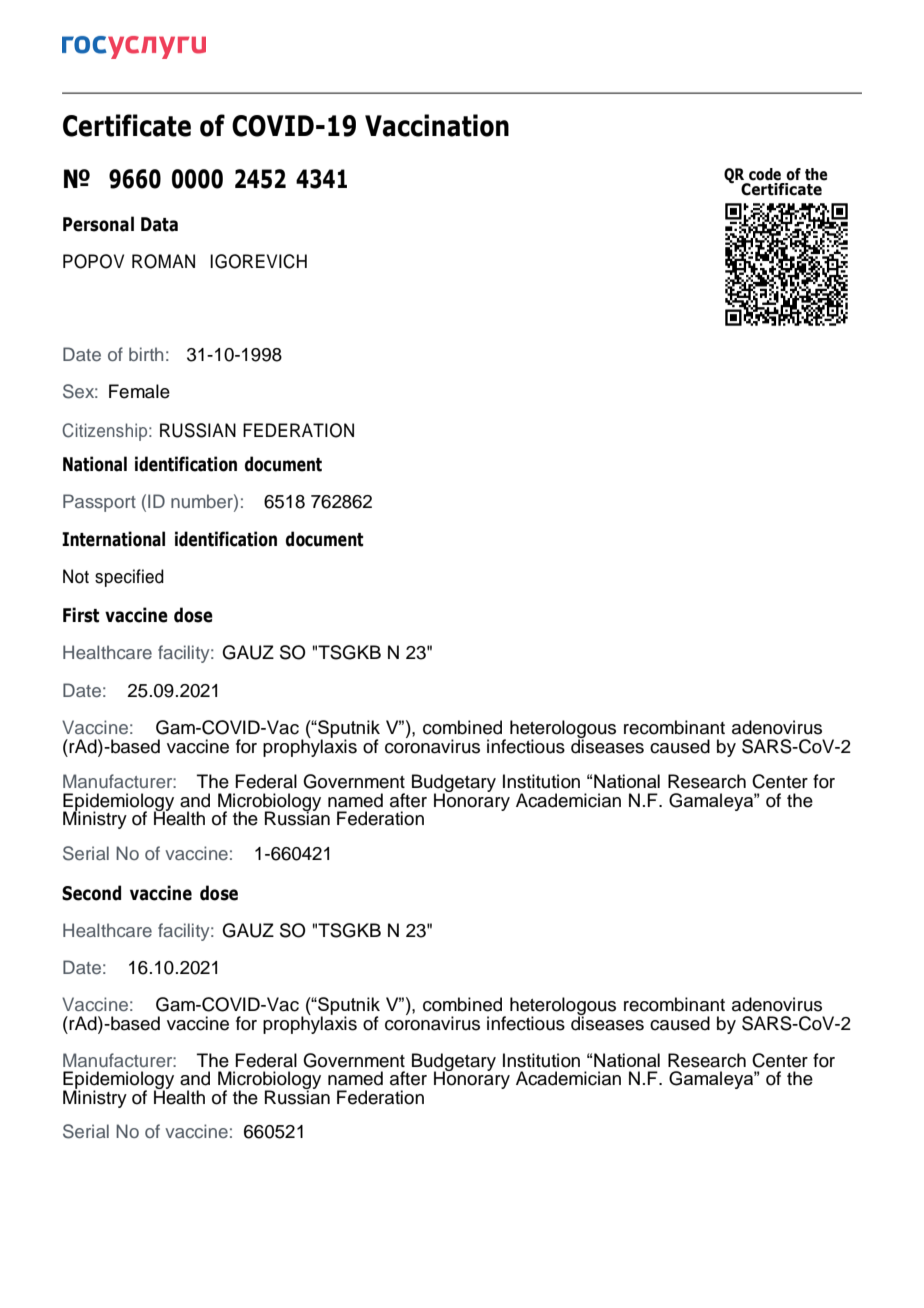 Image resolution: width=924 pixels, height=1308 pixels. What do you see at coordinates (91, 893) in the image?
I see `Second` at bounding box center [91, 893].
